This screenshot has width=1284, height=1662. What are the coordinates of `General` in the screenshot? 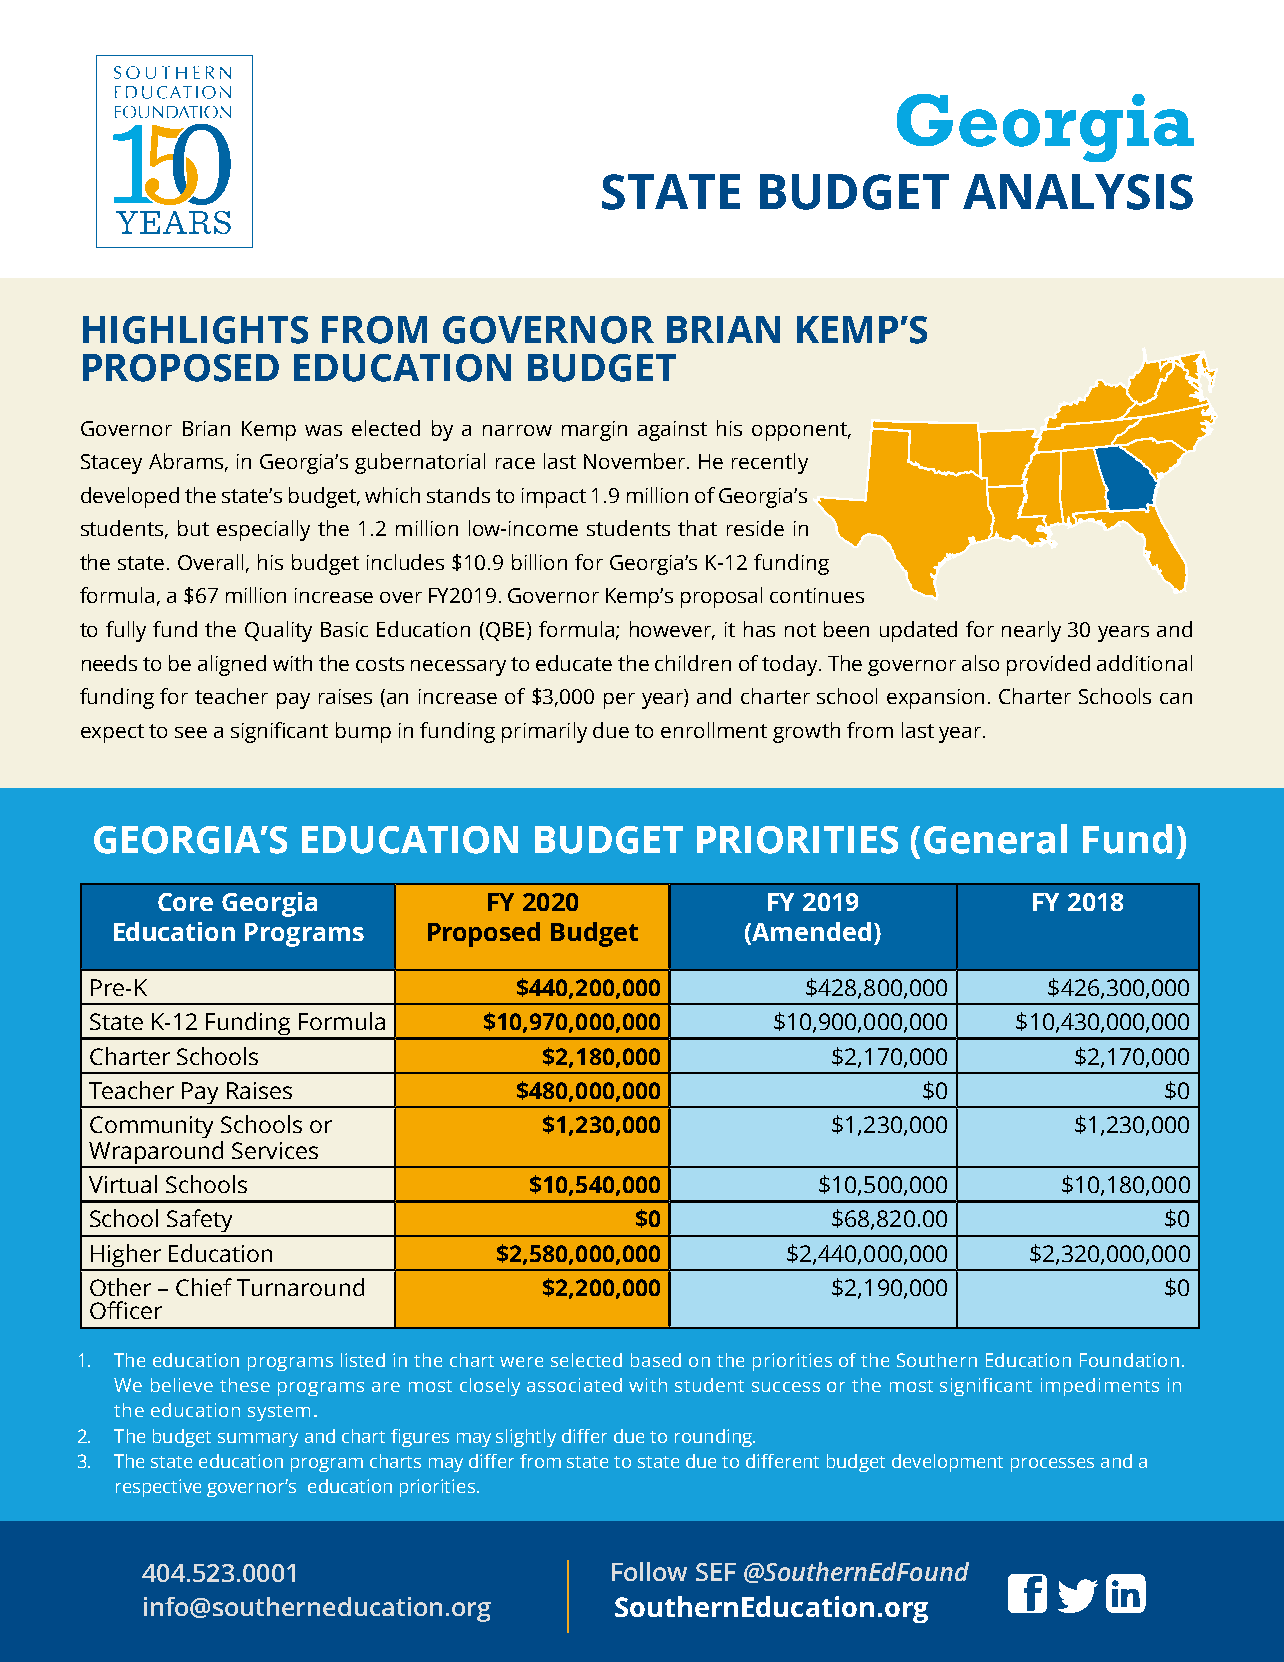 It's located at (995, 839).
